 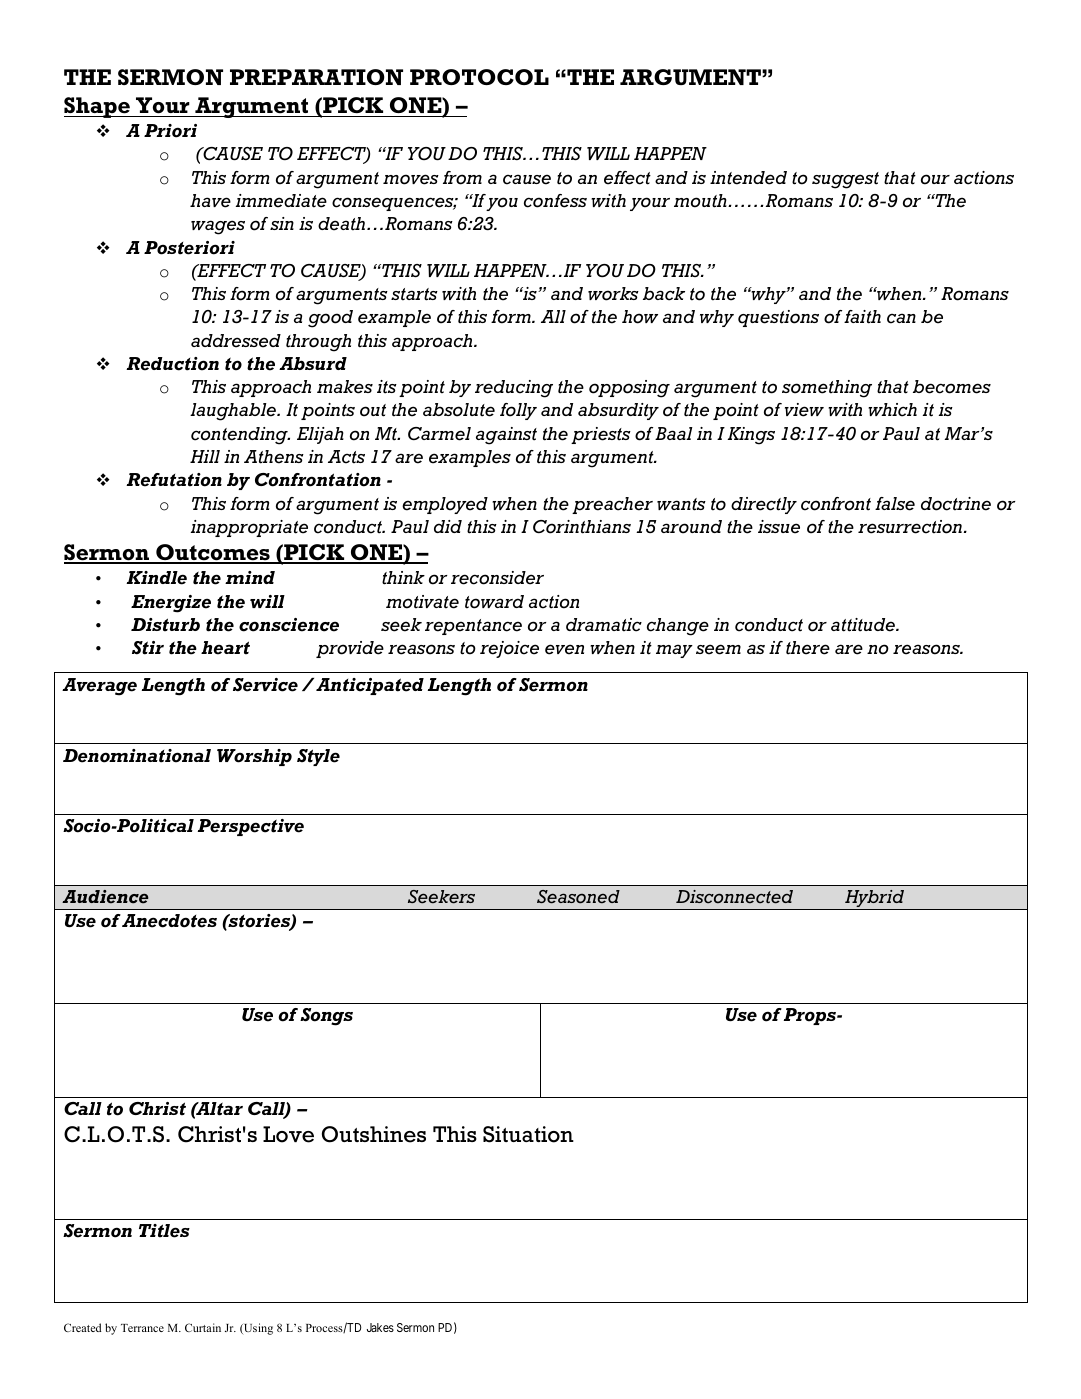 I want to click on suggest, so click(x=845, y=180).
